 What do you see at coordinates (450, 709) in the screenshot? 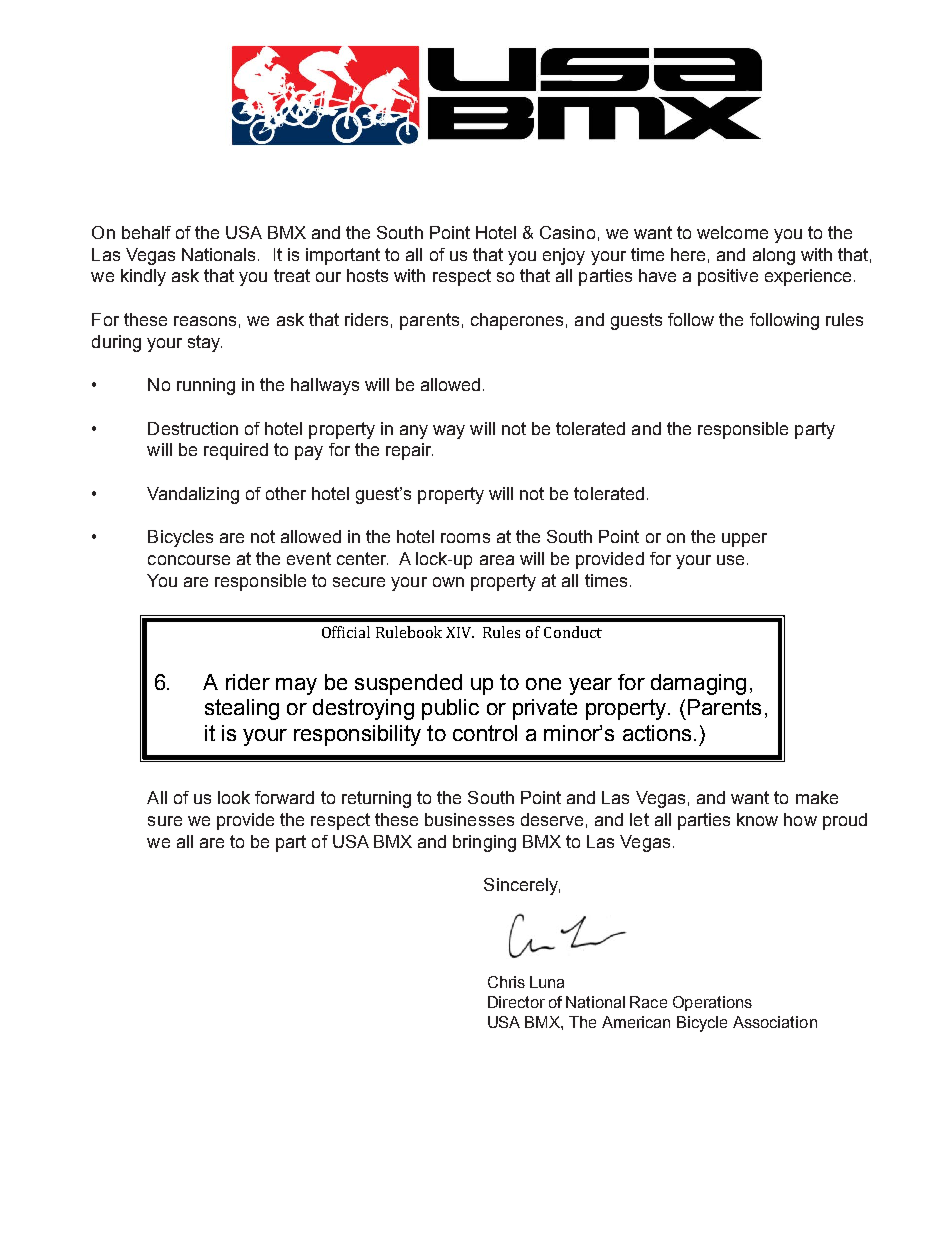
I see `public` at bounding box center [450, 709].
